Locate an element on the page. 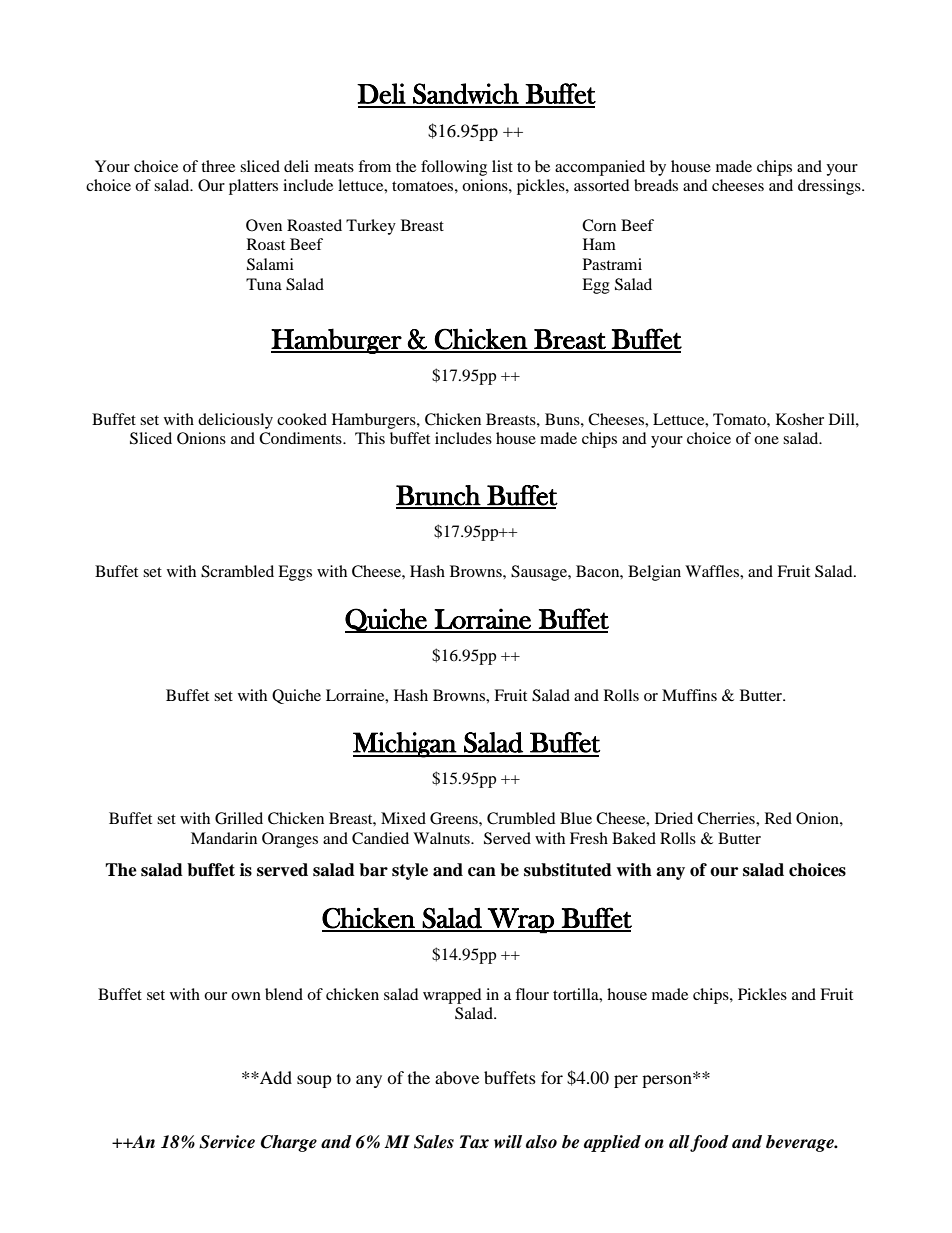 This document has width=952, height=1233. Belgian is located at coordinates (654, 573).
